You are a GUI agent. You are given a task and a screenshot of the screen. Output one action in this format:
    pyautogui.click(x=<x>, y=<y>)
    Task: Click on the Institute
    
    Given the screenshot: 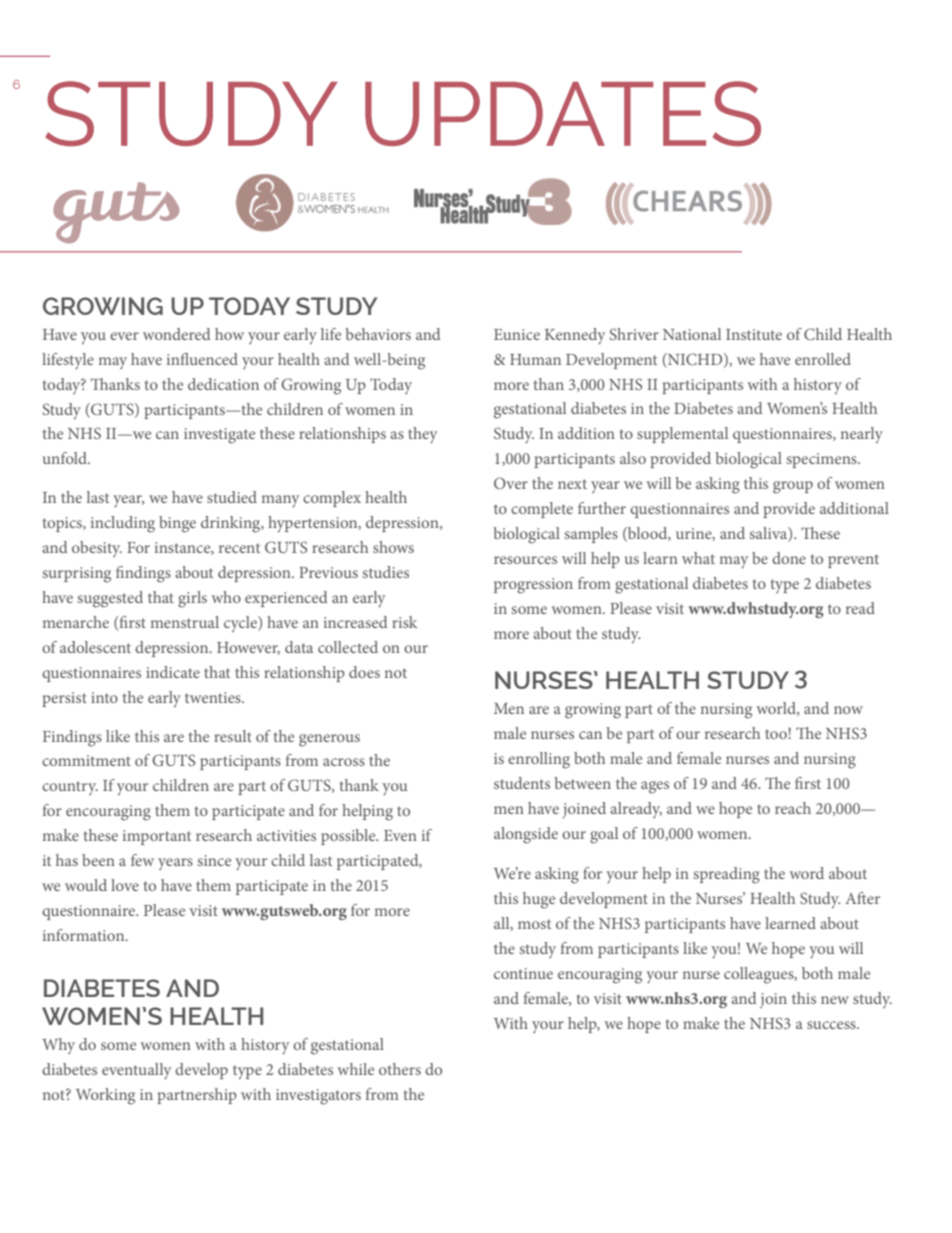 What is the action you would take?
    pyautogui.click(x=754, y=334)
